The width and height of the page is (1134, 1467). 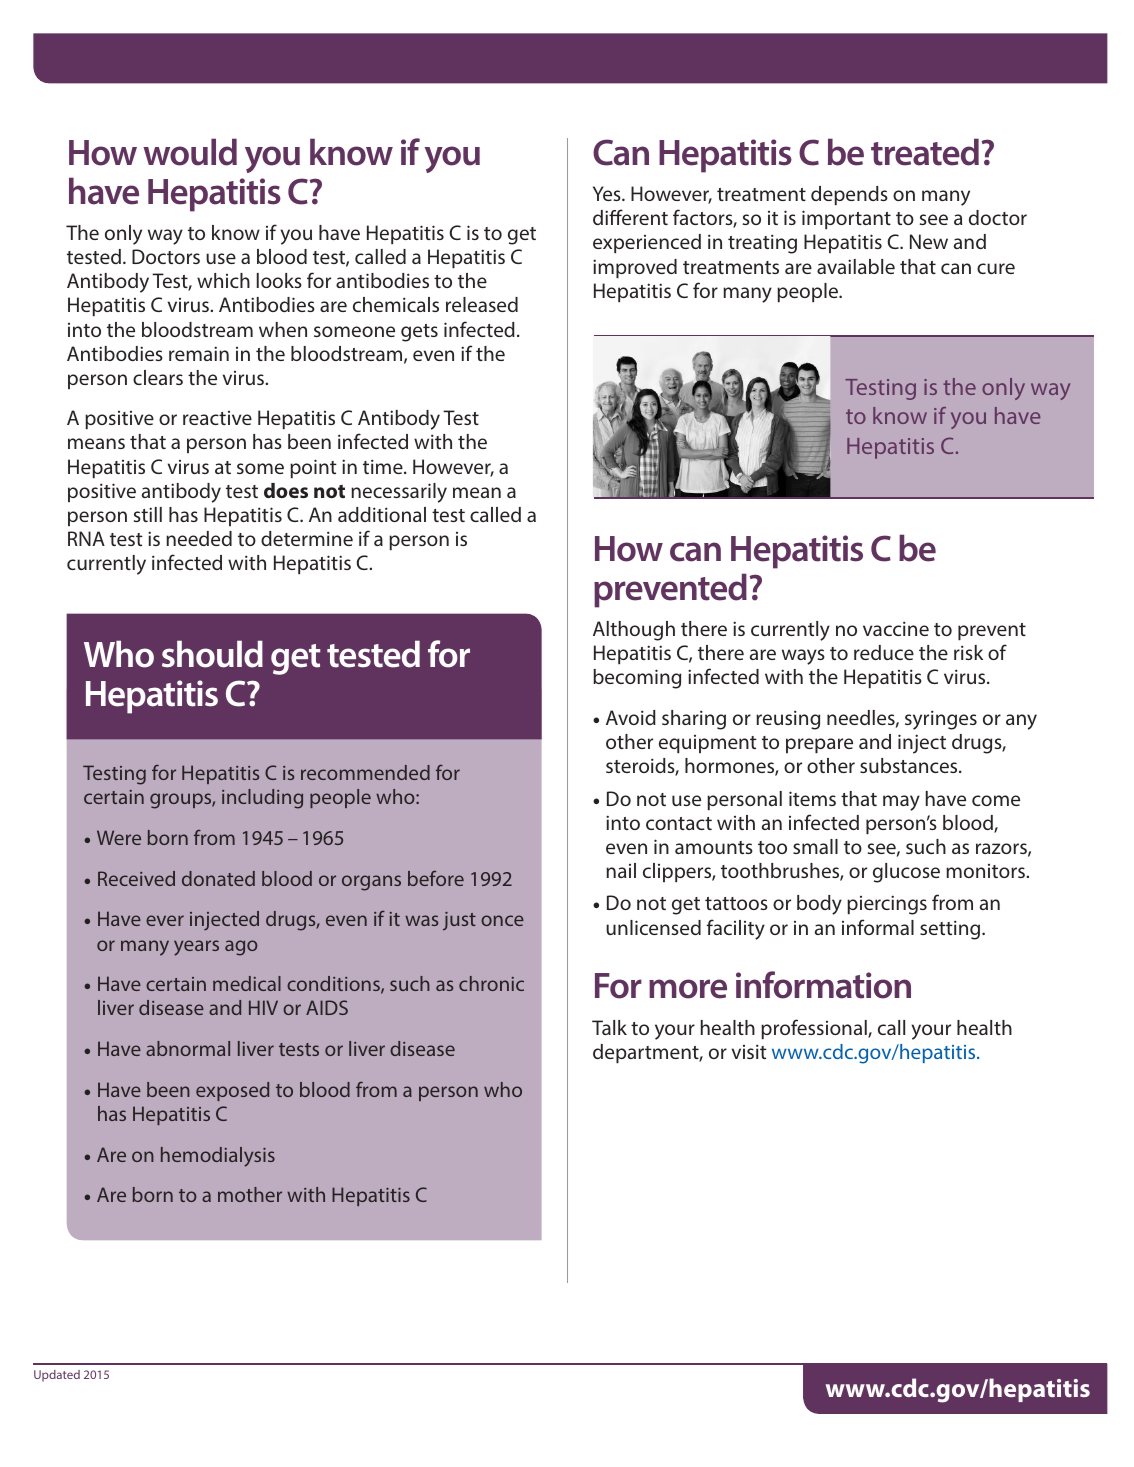 What do you see at coordinates (878, 927) in the page?
I see `informal` at bounding box center [878, 927].
